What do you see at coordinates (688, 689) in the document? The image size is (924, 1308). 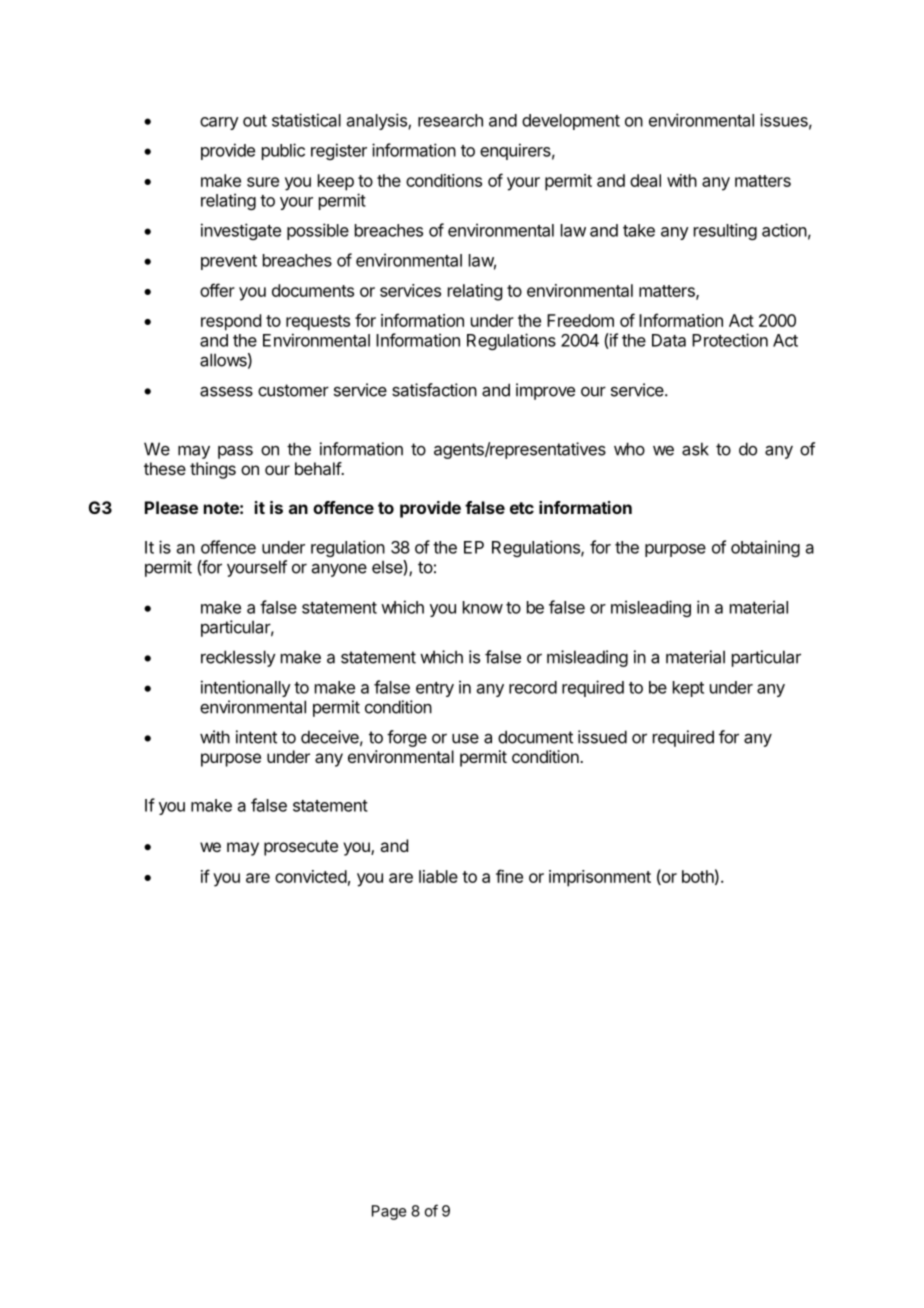 I see `kept` at bounding box center [688, 689].
